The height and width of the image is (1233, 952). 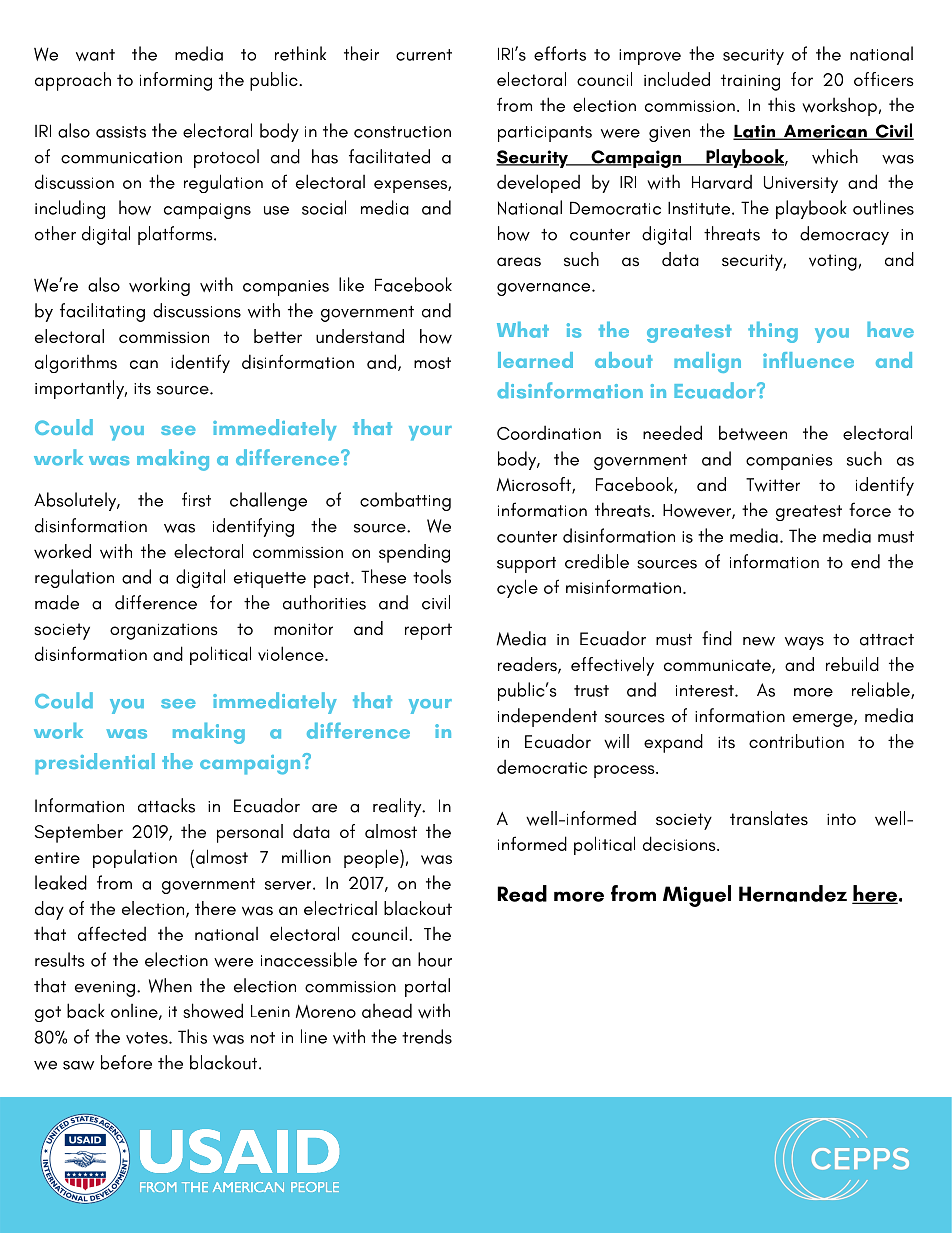 I want to click on votes, so click(x=148, y=1038).
